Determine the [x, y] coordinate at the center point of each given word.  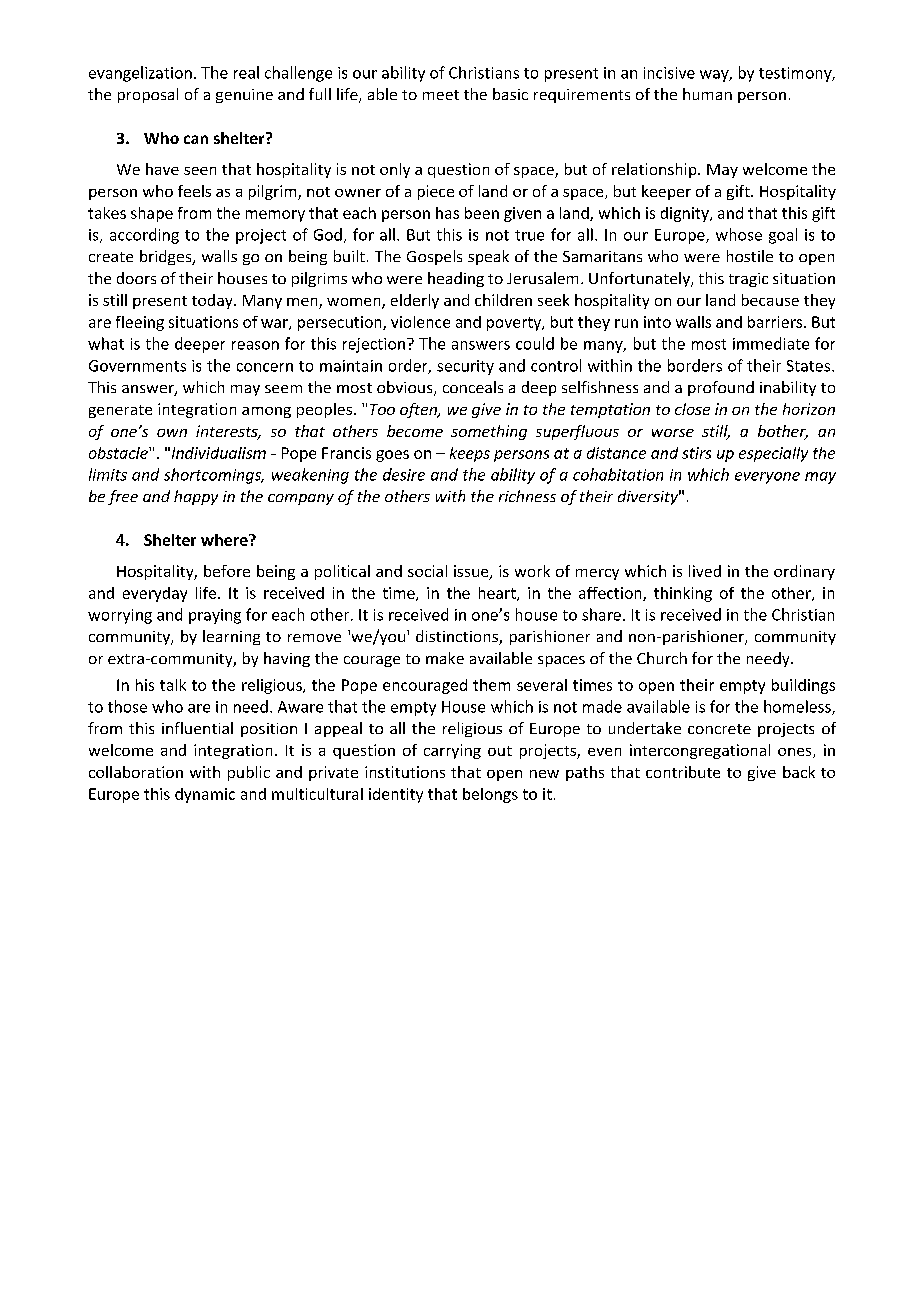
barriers [776, 322]
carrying [452, 751]
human [707, 94]
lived [705, 571]
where [225, 540]
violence [420, 322]
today [213, 301]
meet [441, 95]
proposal [148, 95]
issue [472, 572]
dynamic [205, 795]
